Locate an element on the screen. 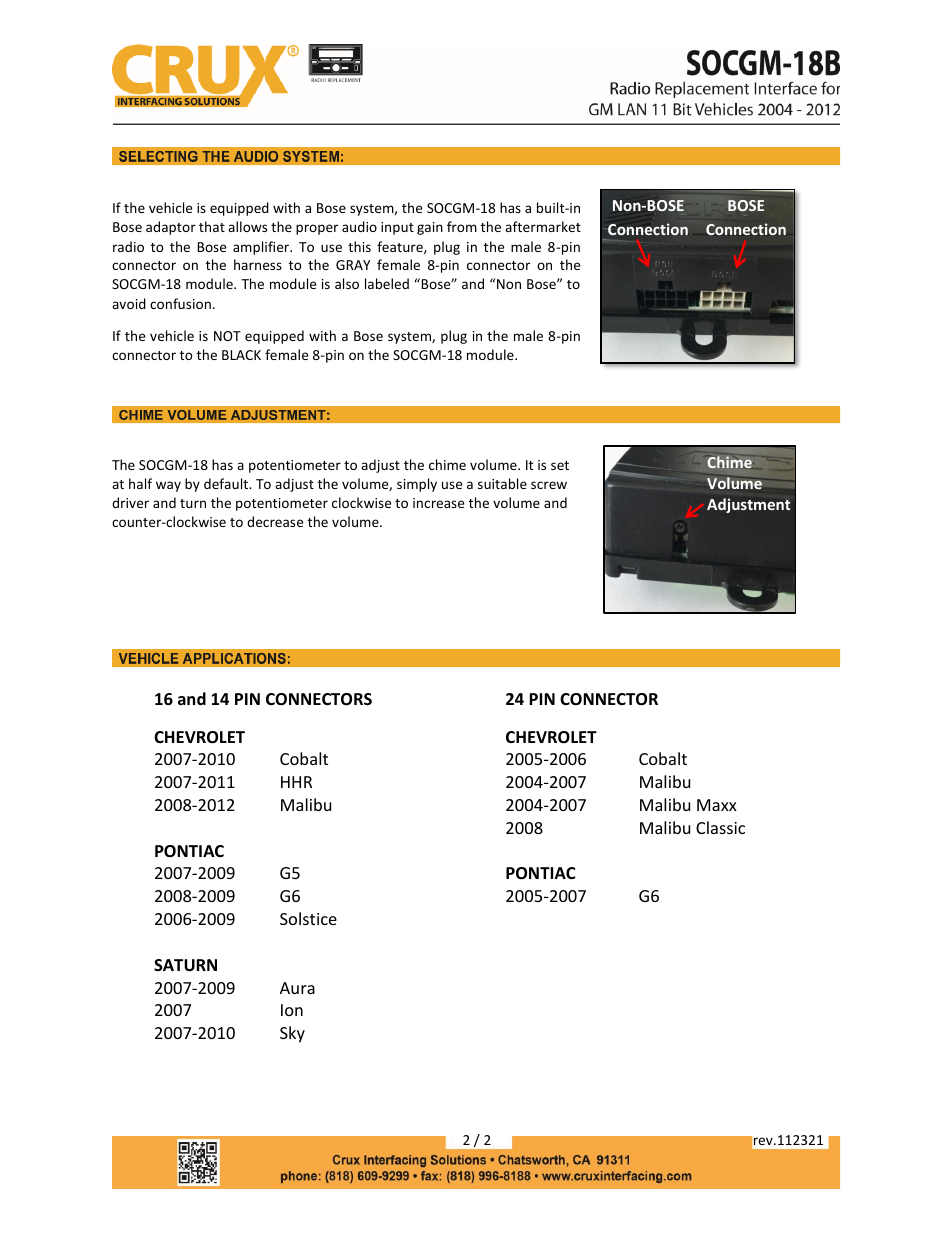  screw is located at coordinates (549, 485).
